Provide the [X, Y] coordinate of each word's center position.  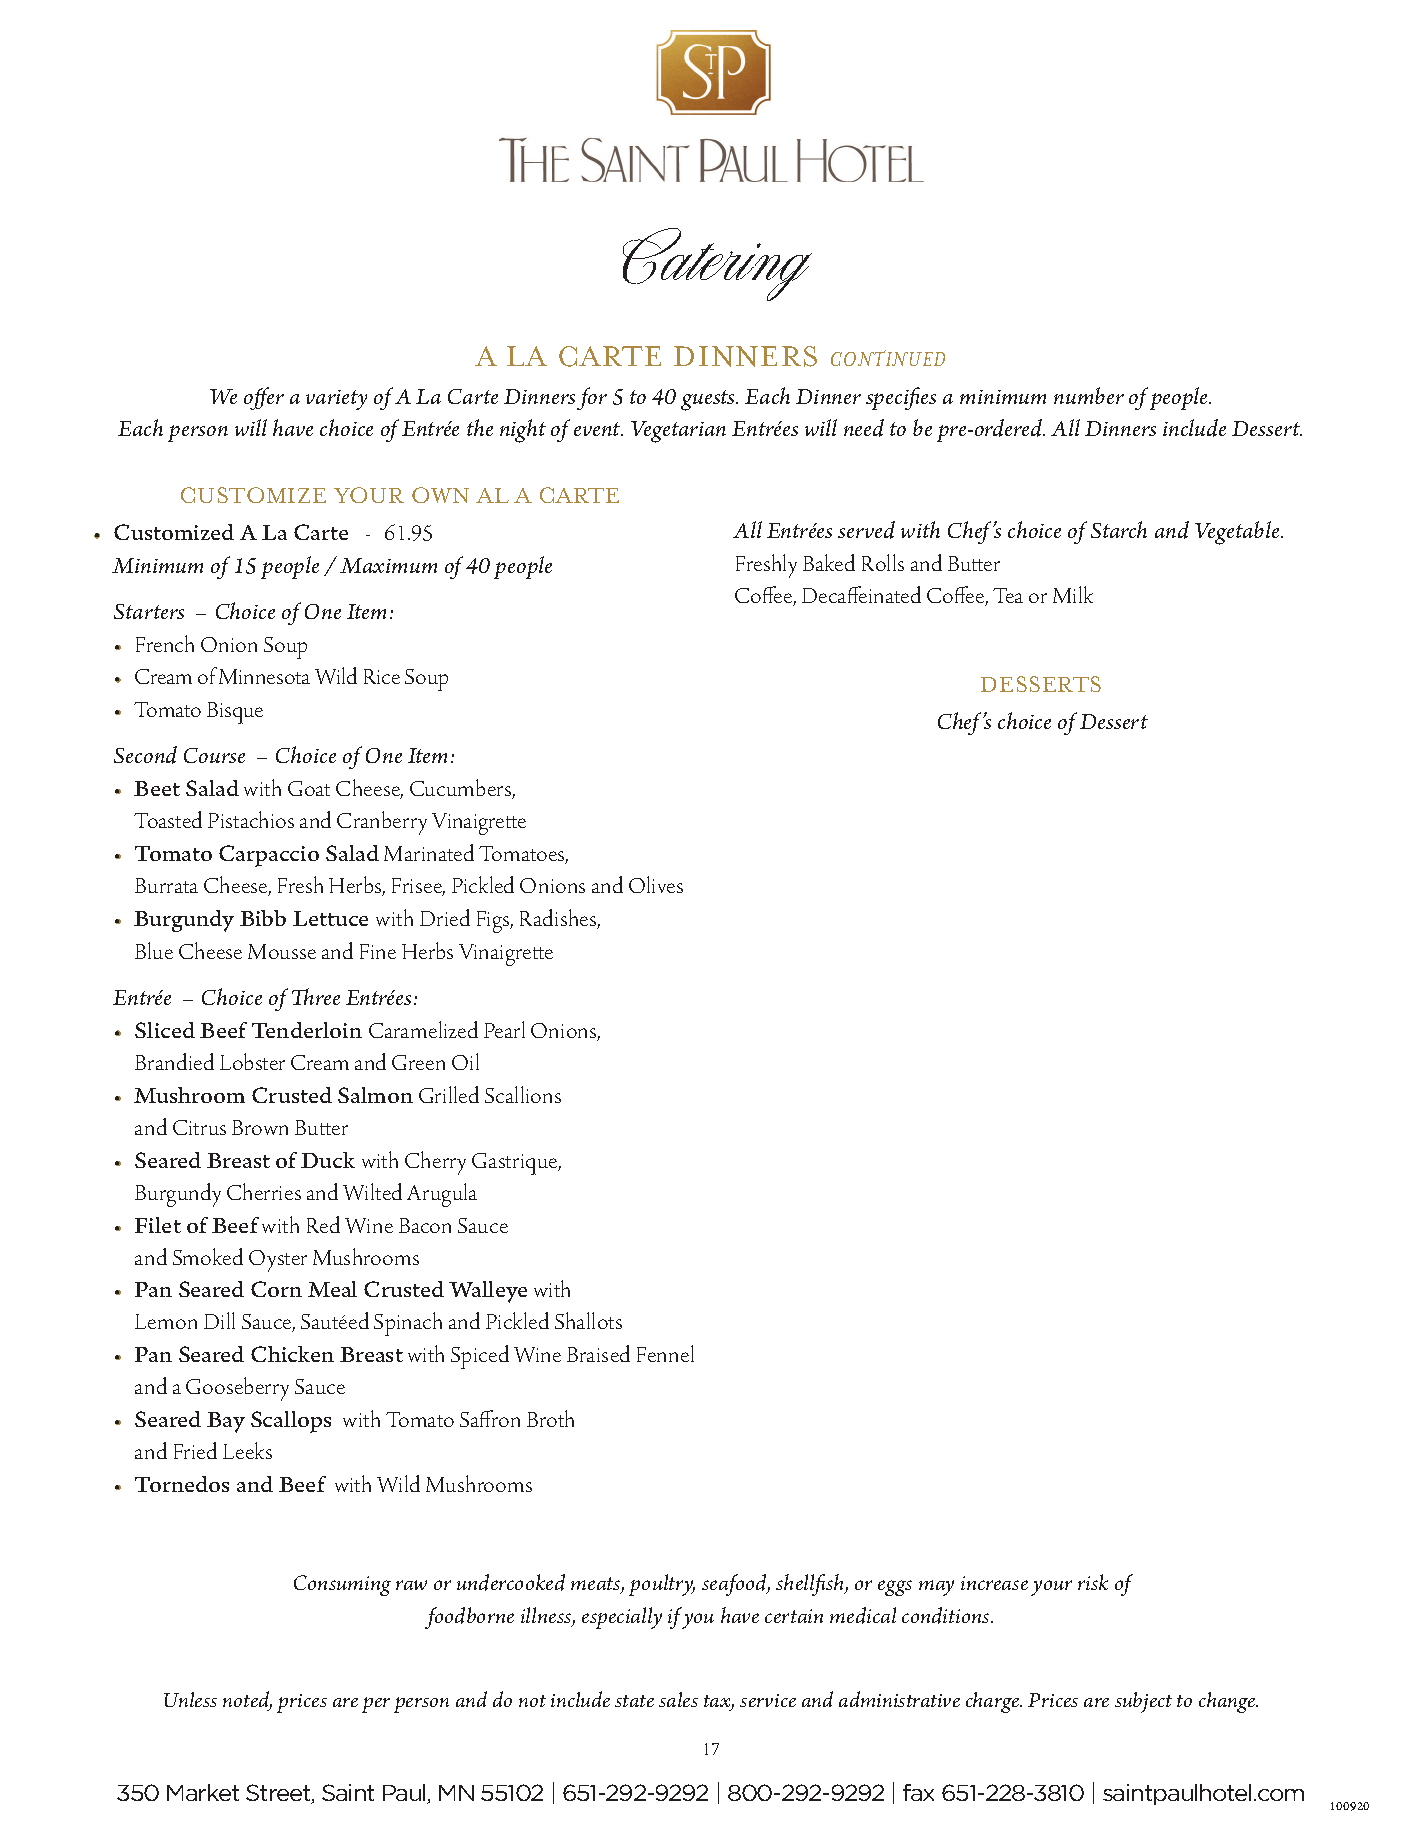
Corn [276, 1289]
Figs [494, 922]
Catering [717, 264]
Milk [1073, 594]
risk [1093, 1582]
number [1089, 395]
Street [279, 1794]
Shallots [588, 1320]
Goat [309, 788]
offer [264, 398]
